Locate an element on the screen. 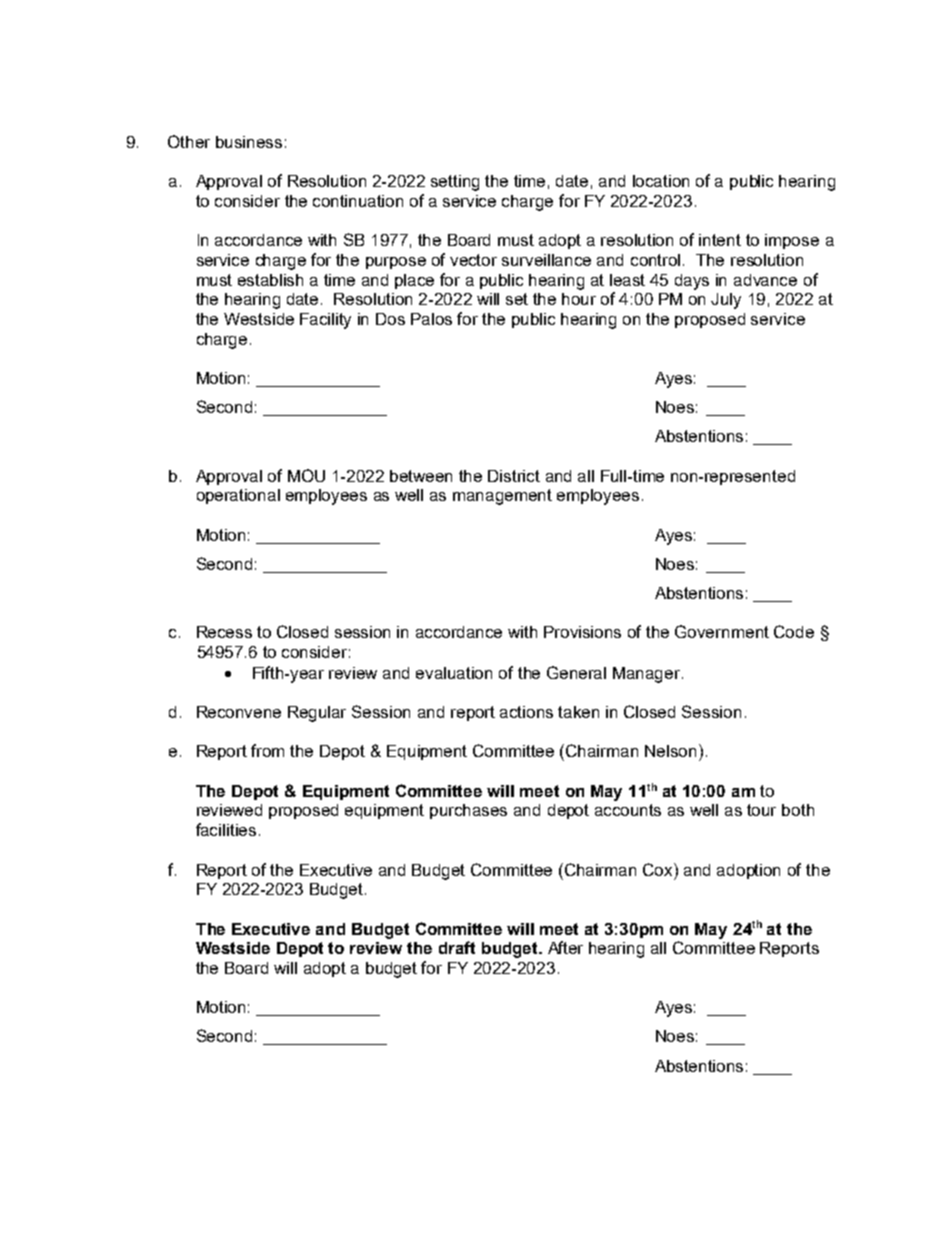 Image resolution: width=952 pixels, height=1233 pixels. management is located at coordinates (502, 497).
